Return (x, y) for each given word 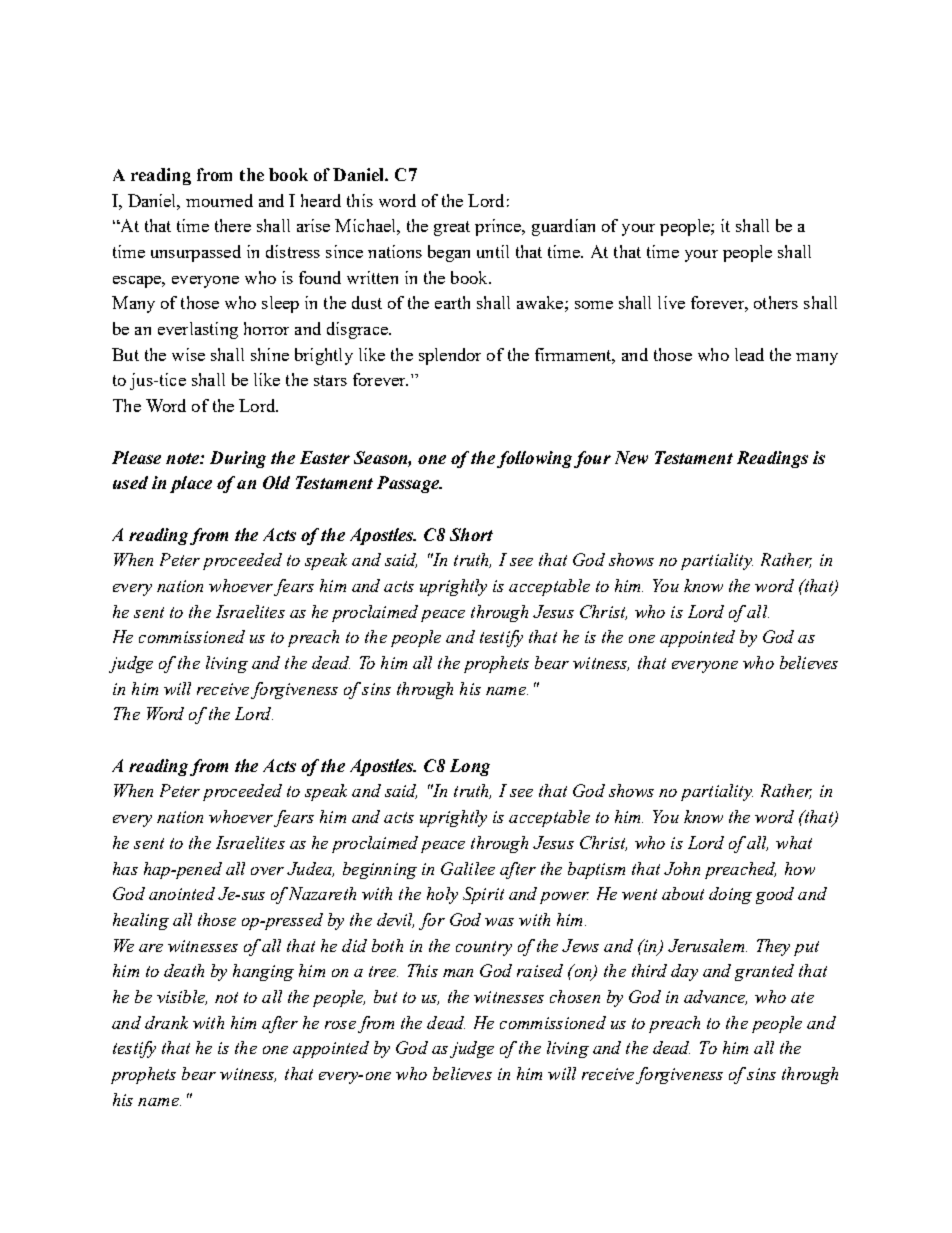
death (184, 970)
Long (470, 767)
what (794, 842)
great (452, 228)
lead (749, 354)
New (631, 457)
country (484, 948)
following (534, 459)
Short (471, 534)
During (238, 459)
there (233, 225)
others (776, 302)
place (191, 484)
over (267, 871)
